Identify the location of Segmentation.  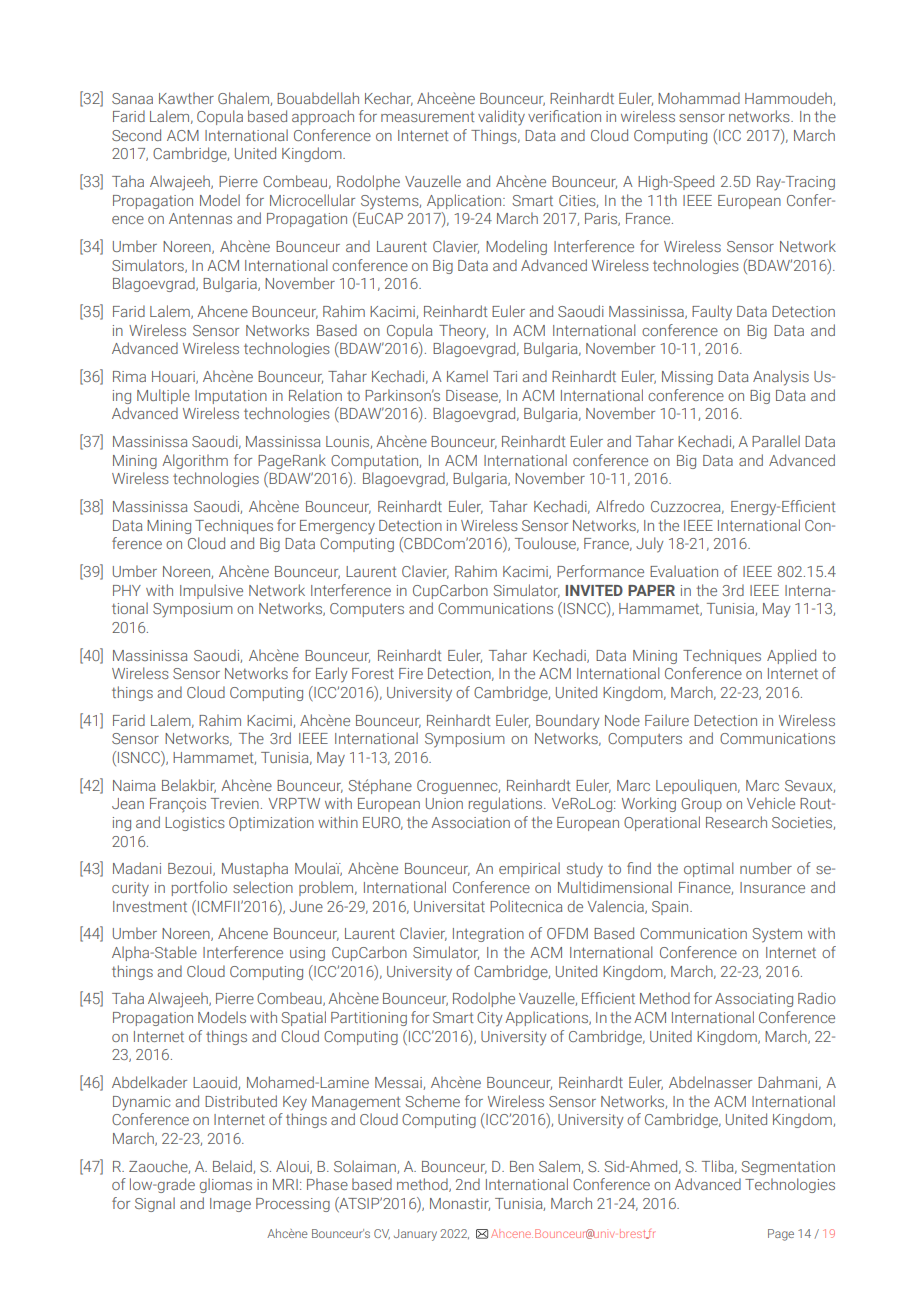
(788, 1168).
